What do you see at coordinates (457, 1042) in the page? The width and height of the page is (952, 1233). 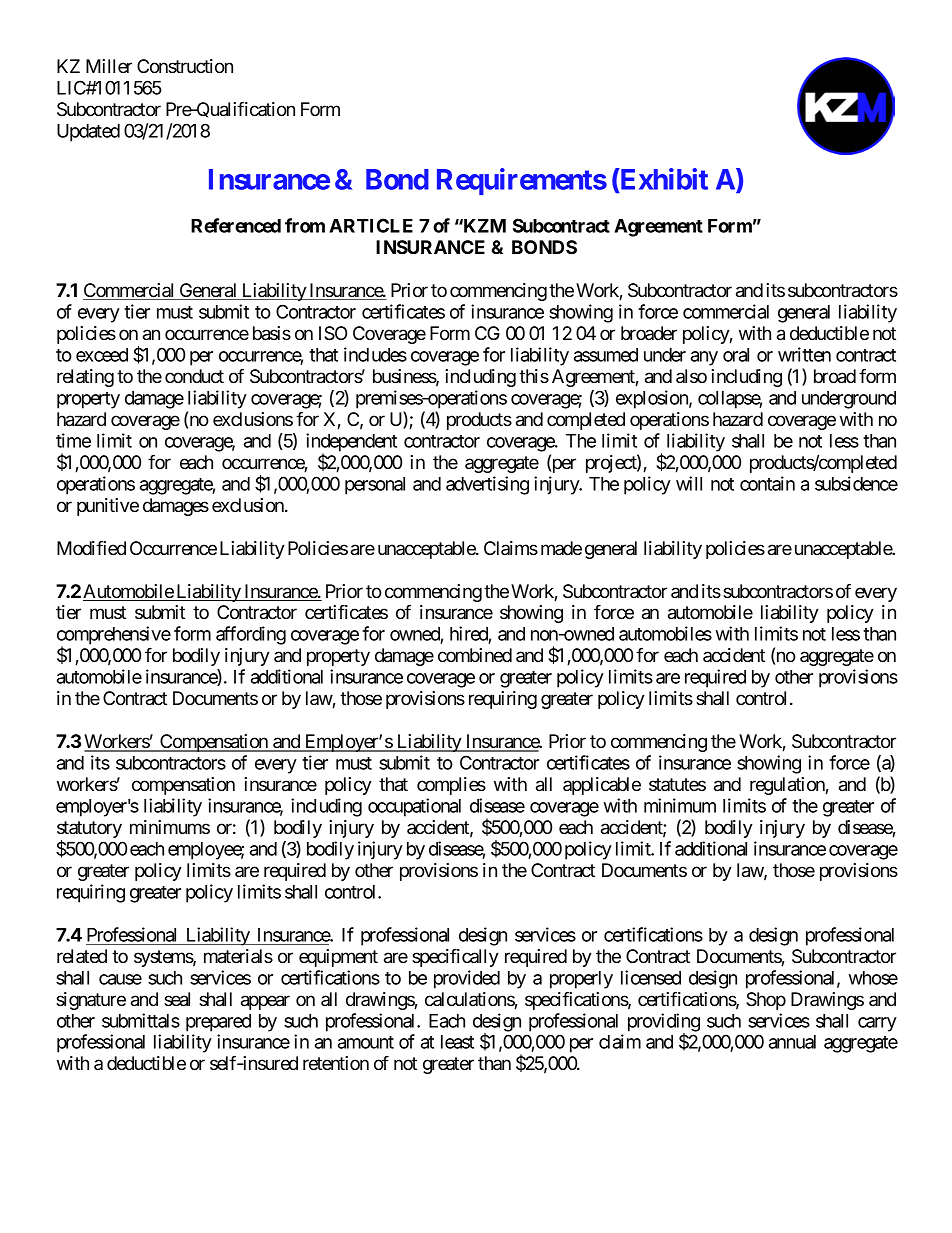 I see `least` at bounding box center [457, 1042].
